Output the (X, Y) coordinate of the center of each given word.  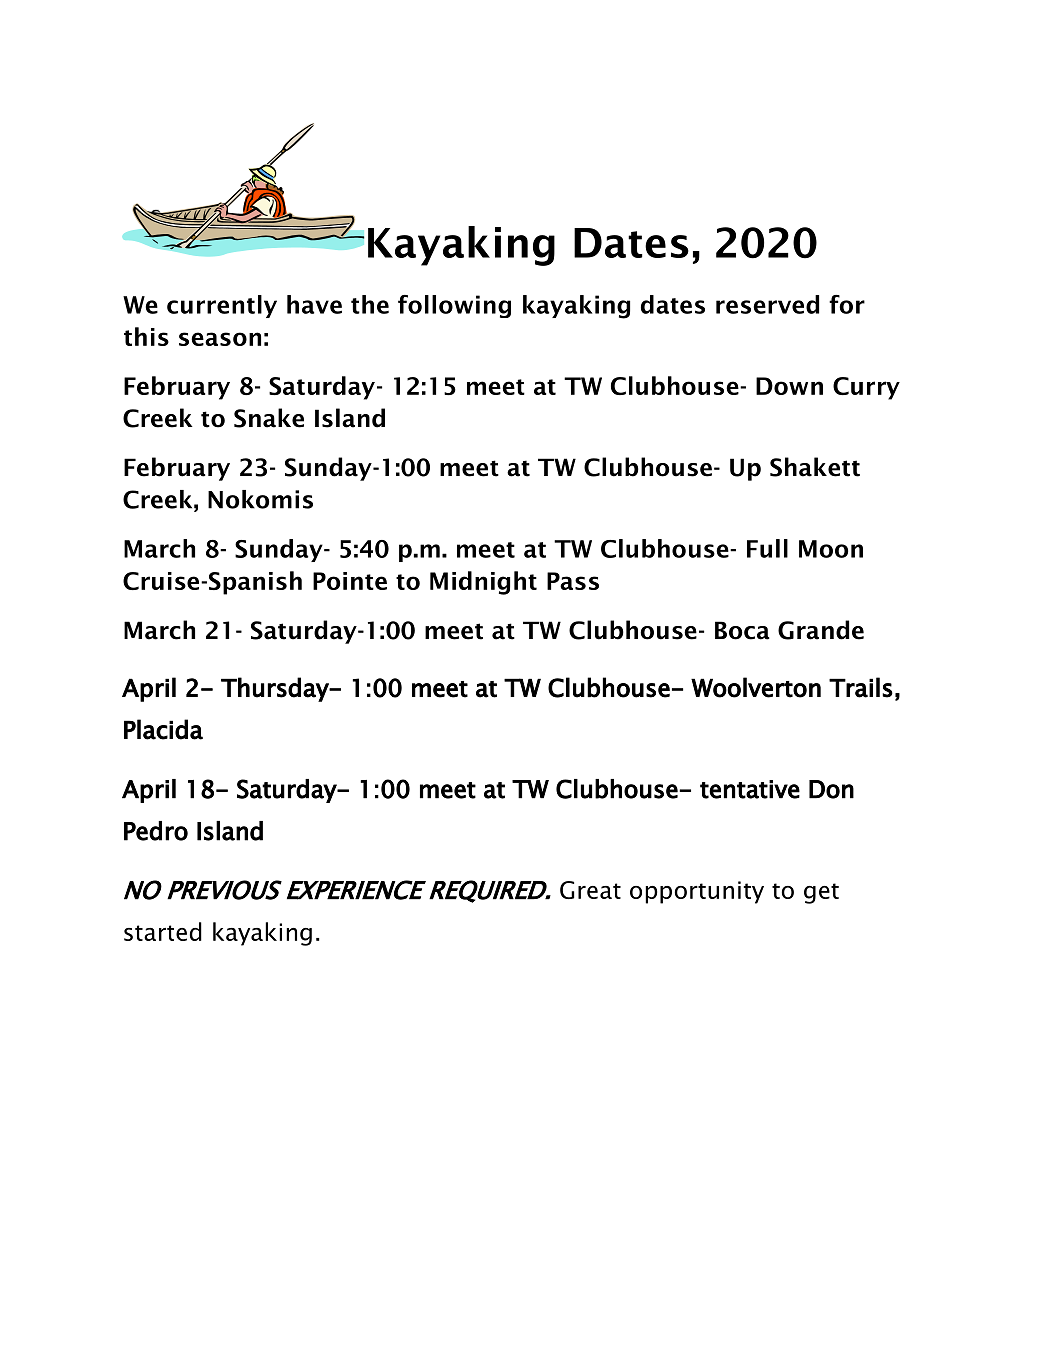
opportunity (697, 892)
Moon (831, 549)
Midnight (483, 583)
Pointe (350, 581)
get (821, 893)
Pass (573, 581)
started (163, 931)
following (454, 306)
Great (590, 890)
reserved (767, 304)
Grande (821, 630)
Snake (269, 418)
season (220, 339)
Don (831, 789)
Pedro (156, 831)
